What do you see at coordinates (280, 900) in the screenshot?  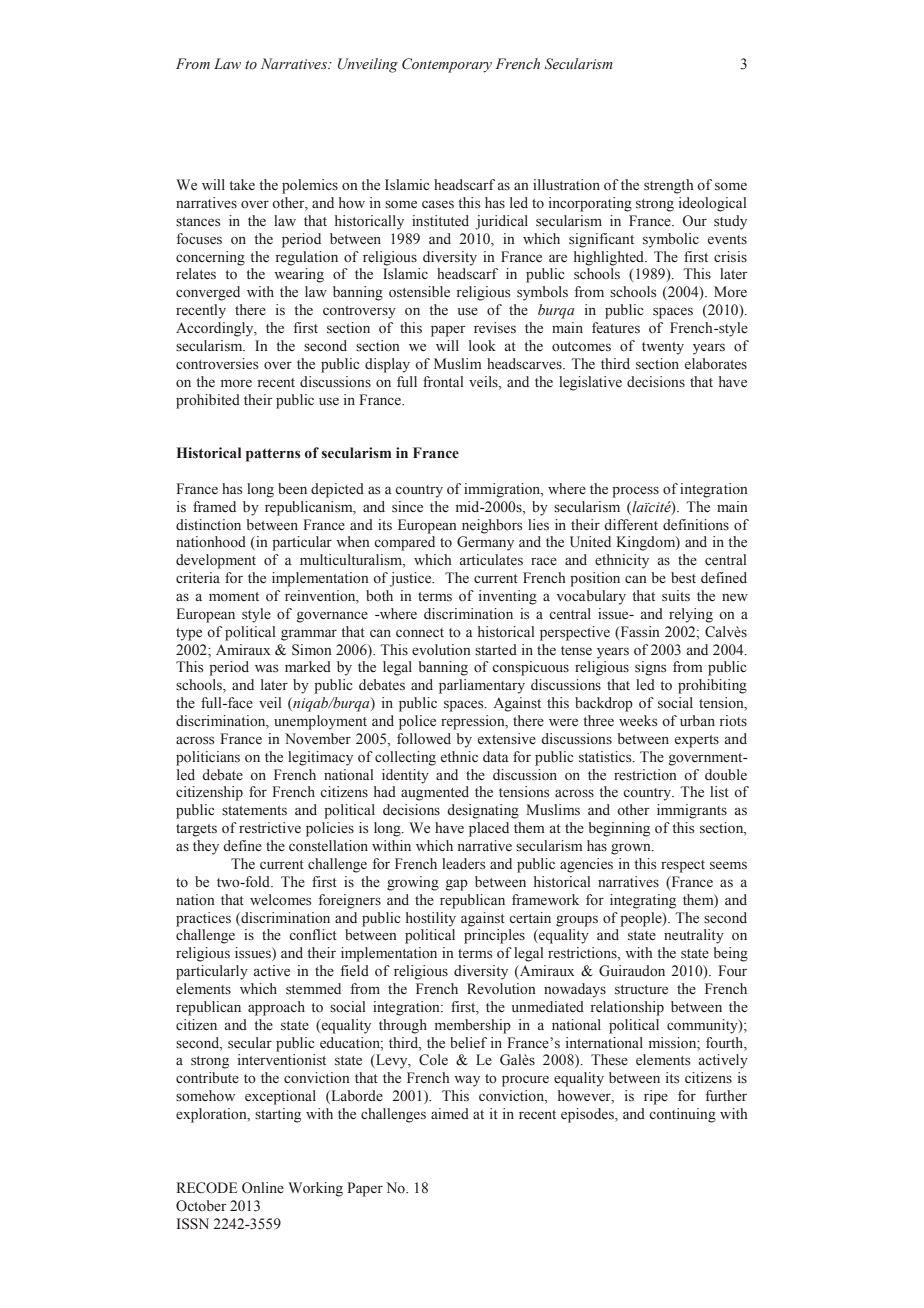 I see `welcomes` at bounding box center [280, 900].
